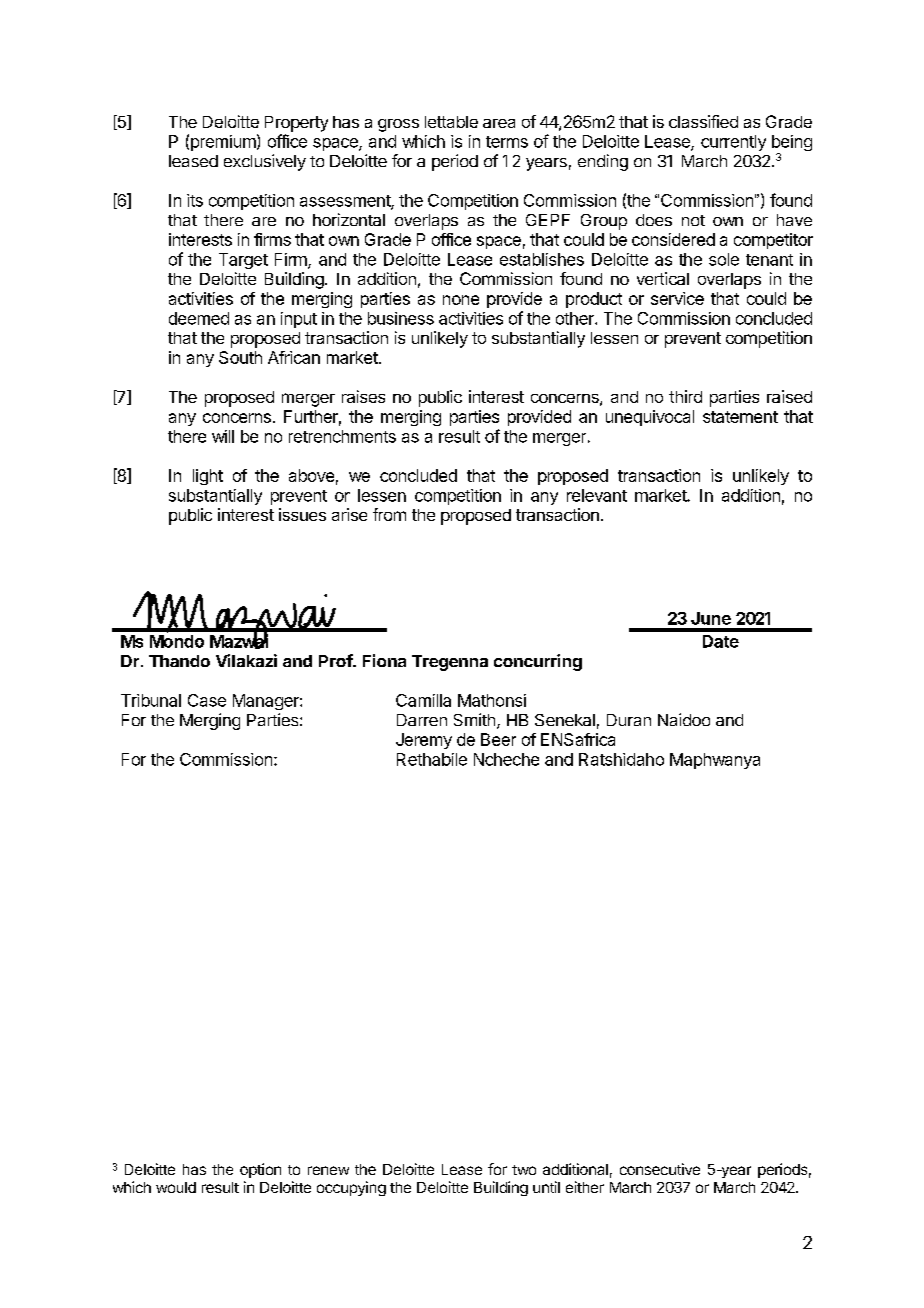  Describe the element at coordinates (498, 739) in the page. I see `Beer` at that location.
